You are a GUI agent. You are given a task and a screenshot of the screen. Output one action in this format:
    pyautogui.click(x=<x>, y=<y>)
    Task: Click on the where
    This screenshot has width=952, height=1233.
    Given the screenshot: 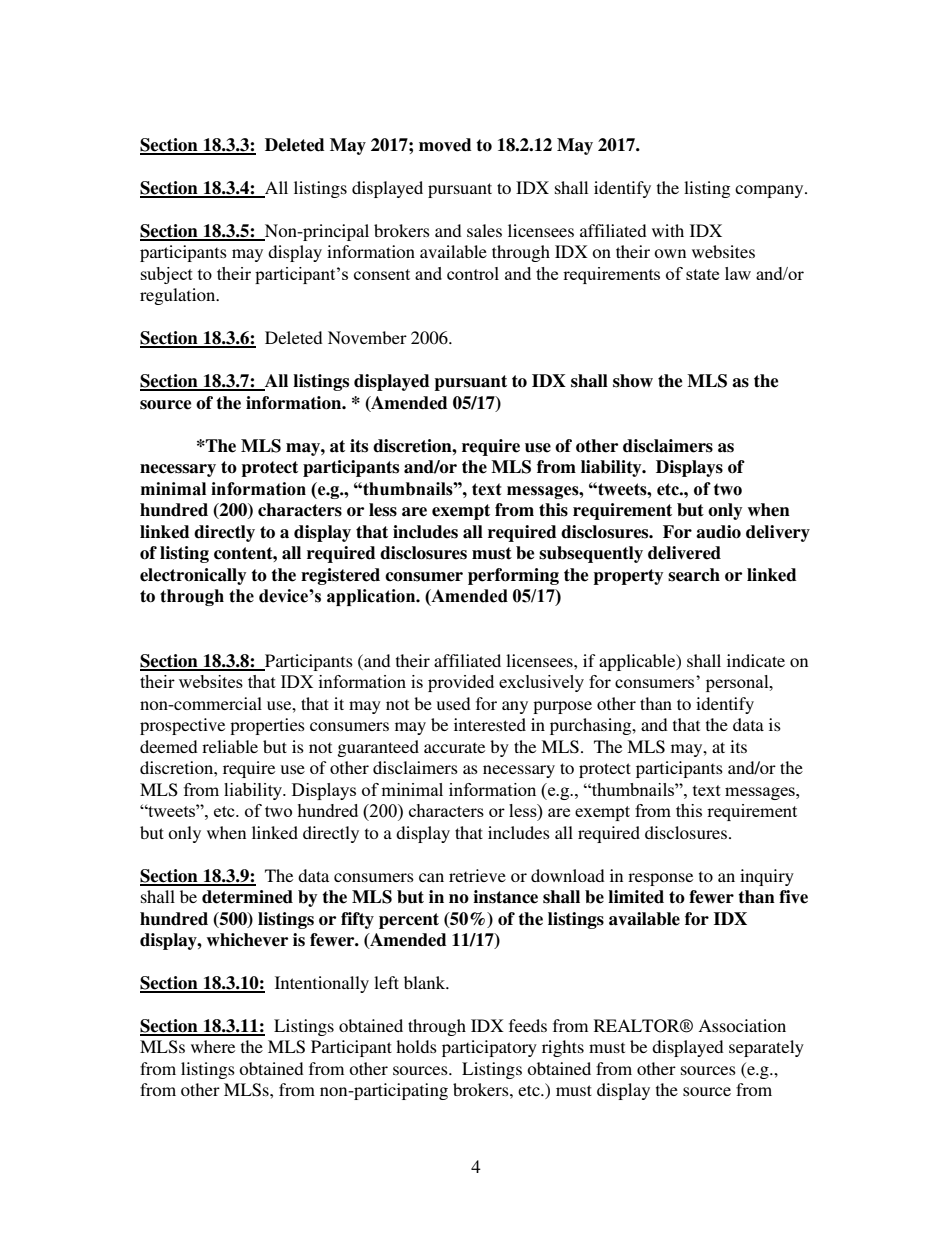 What is the action you would take?
    pyautogui.click(x=213, y=1046)
